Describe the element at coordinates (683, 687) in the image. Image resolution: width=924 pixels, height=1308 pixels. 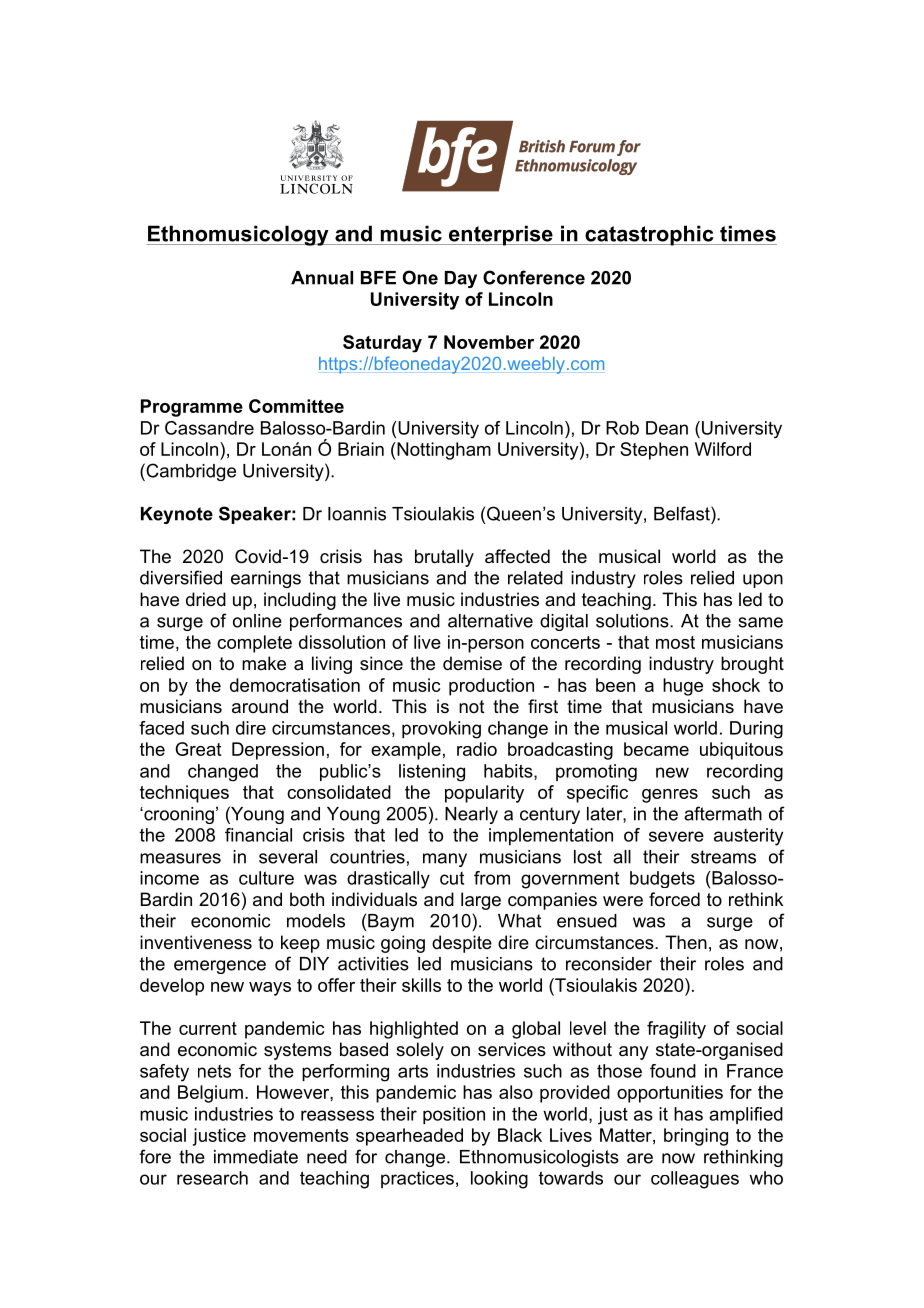
I see `huge` at that location.
